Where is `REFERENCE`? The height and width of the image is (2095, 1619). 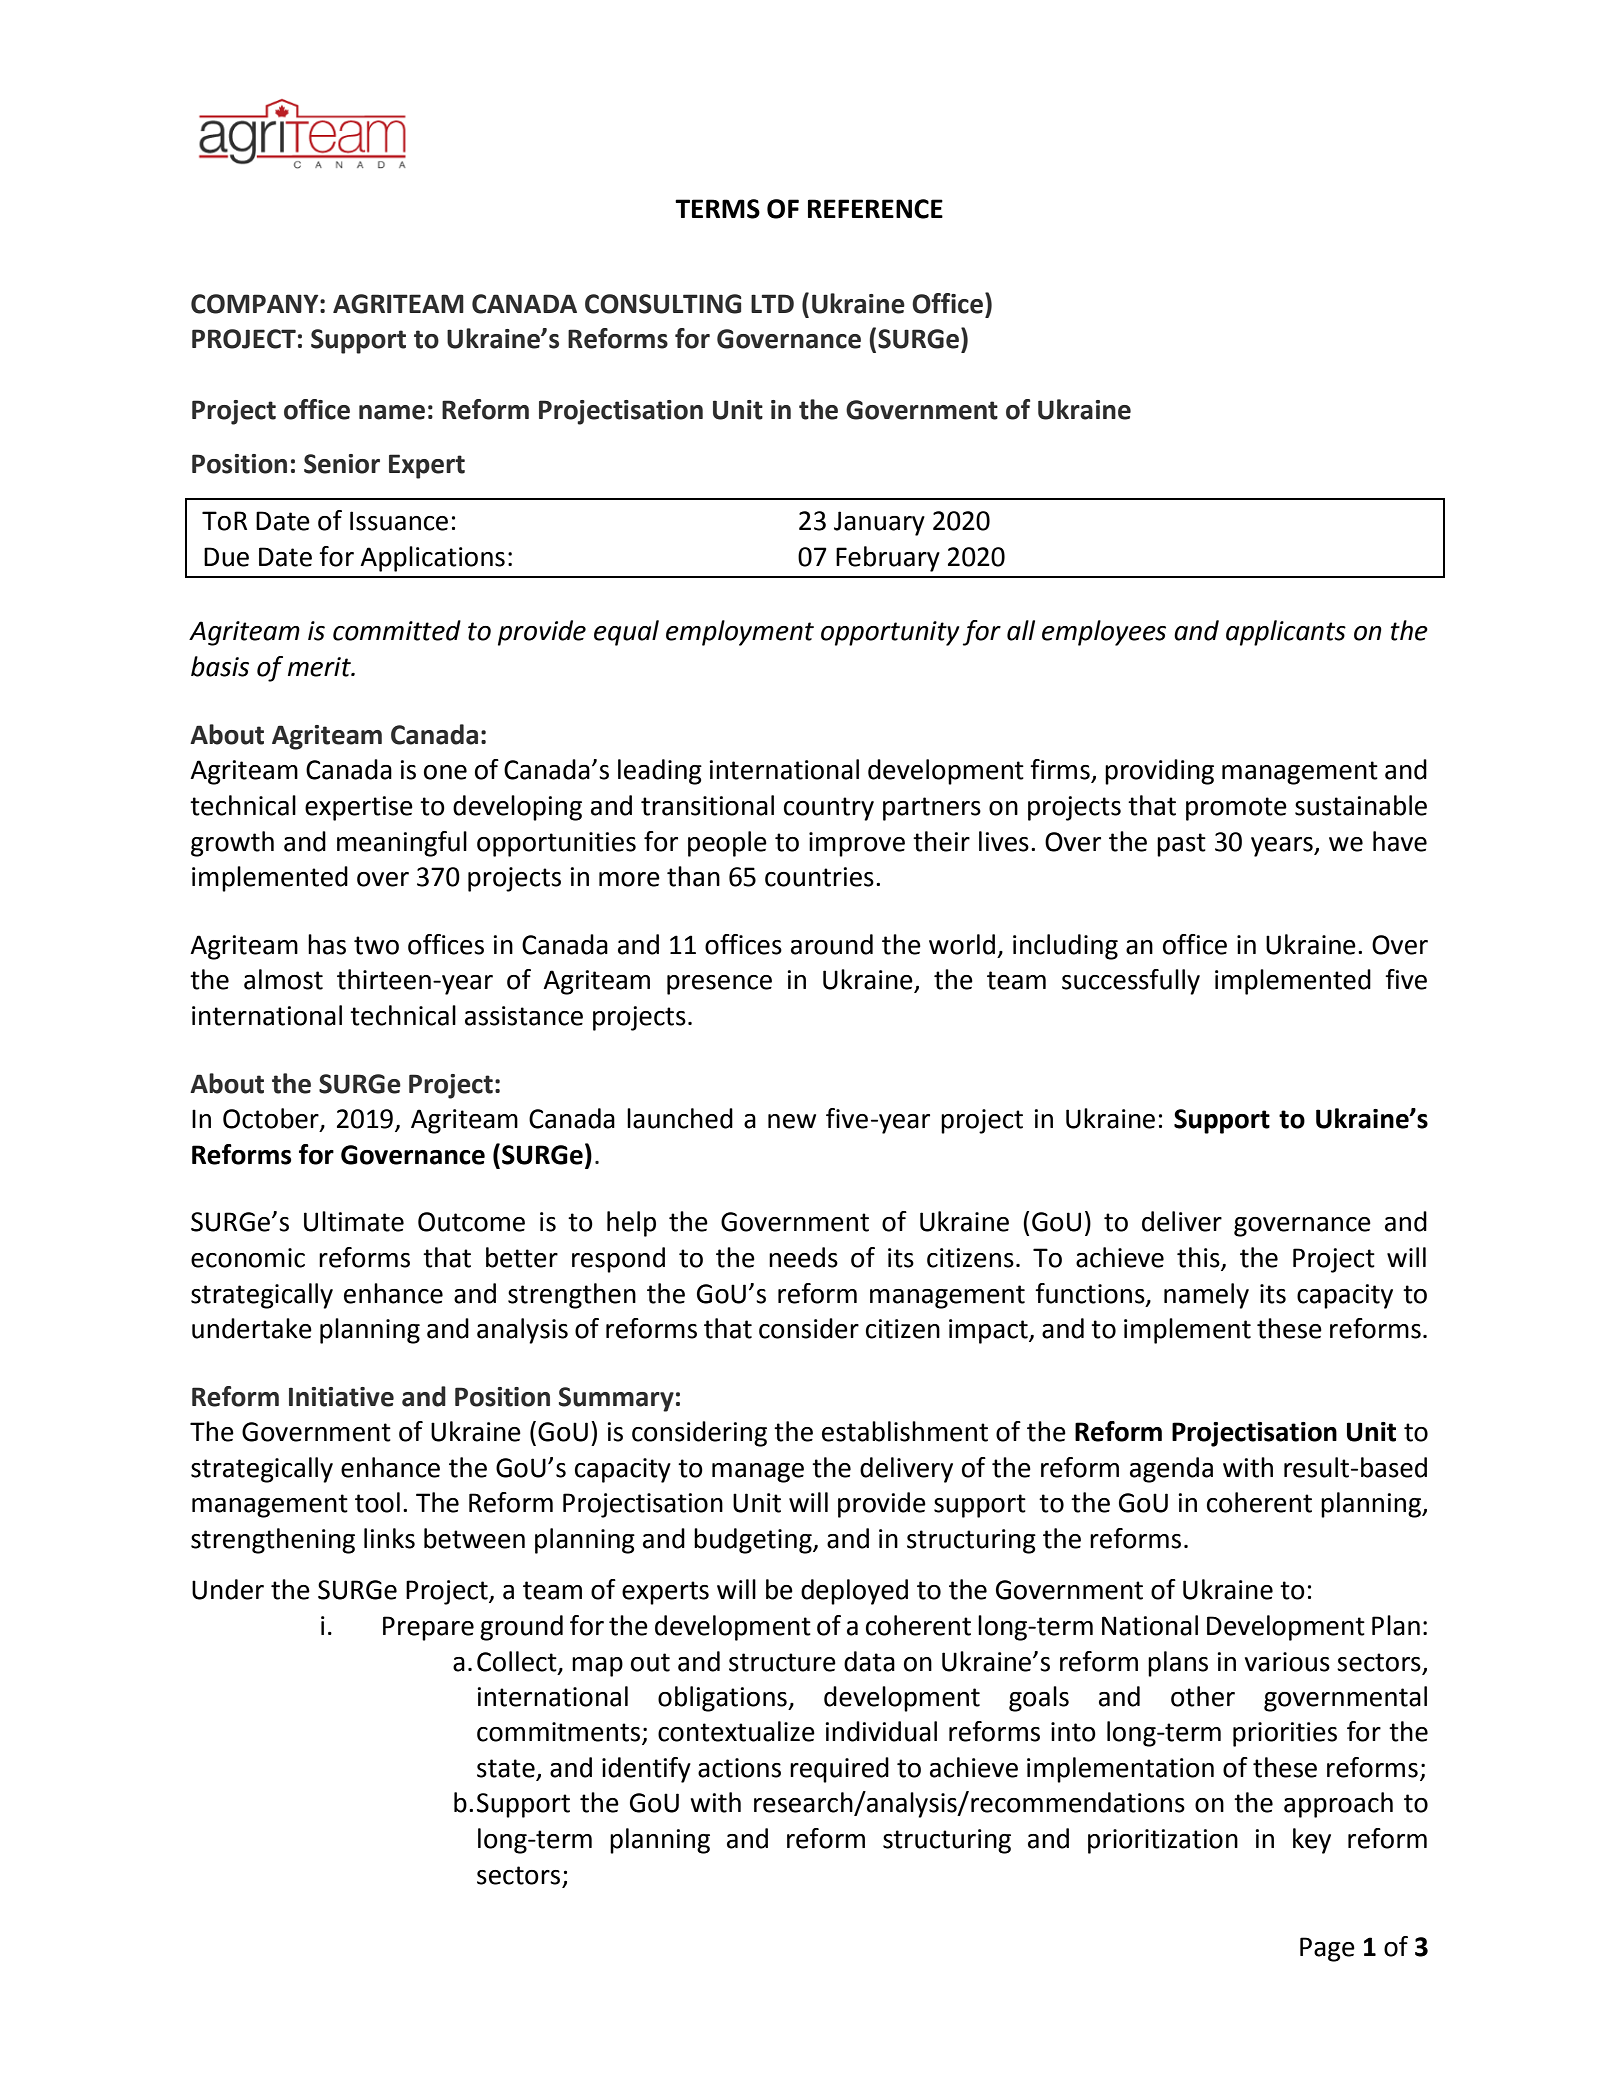 REFERENCE is located at coordinates (875, 209).
